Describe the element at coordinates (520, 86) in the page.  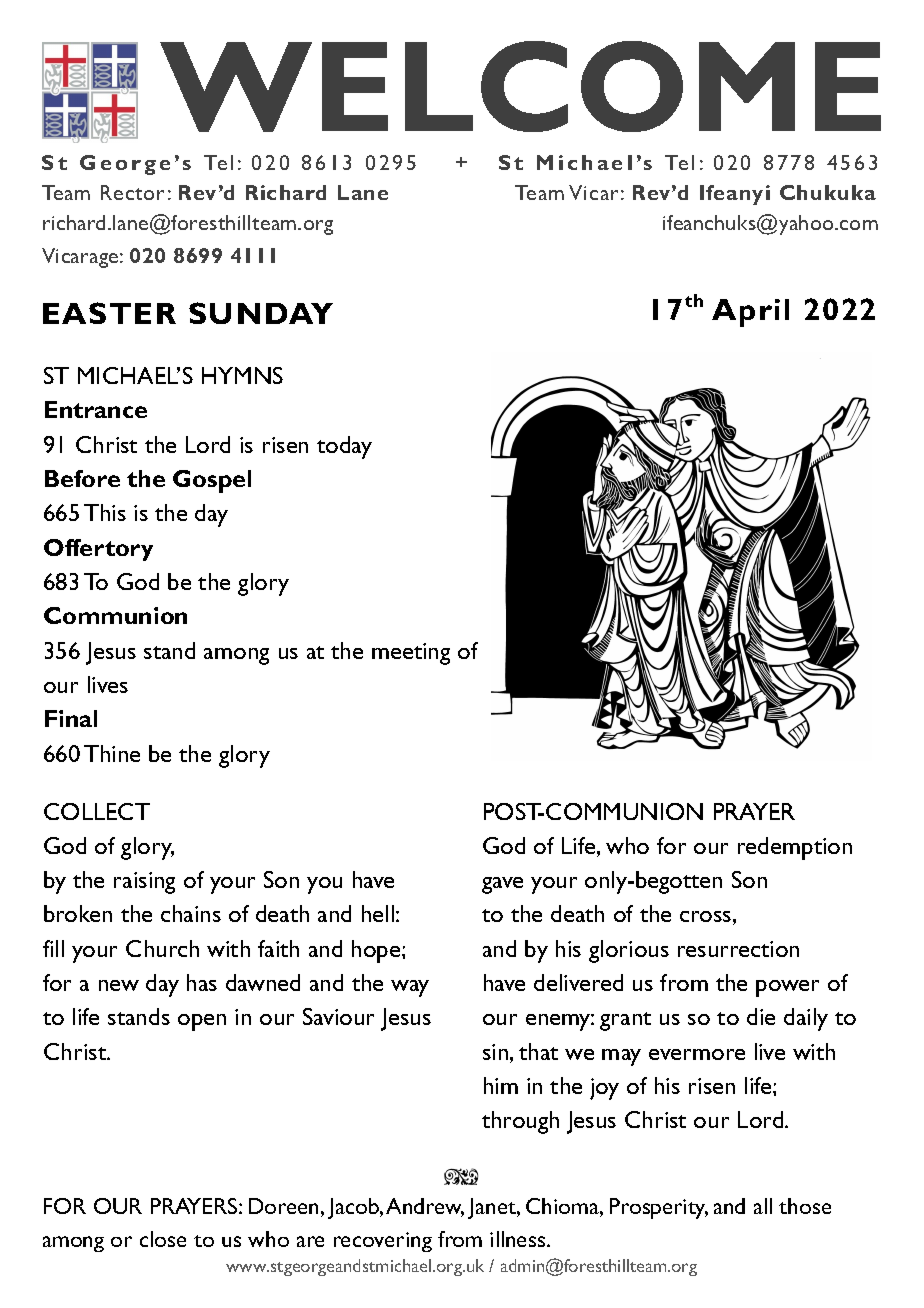
I see `WELCOME` at that location.
